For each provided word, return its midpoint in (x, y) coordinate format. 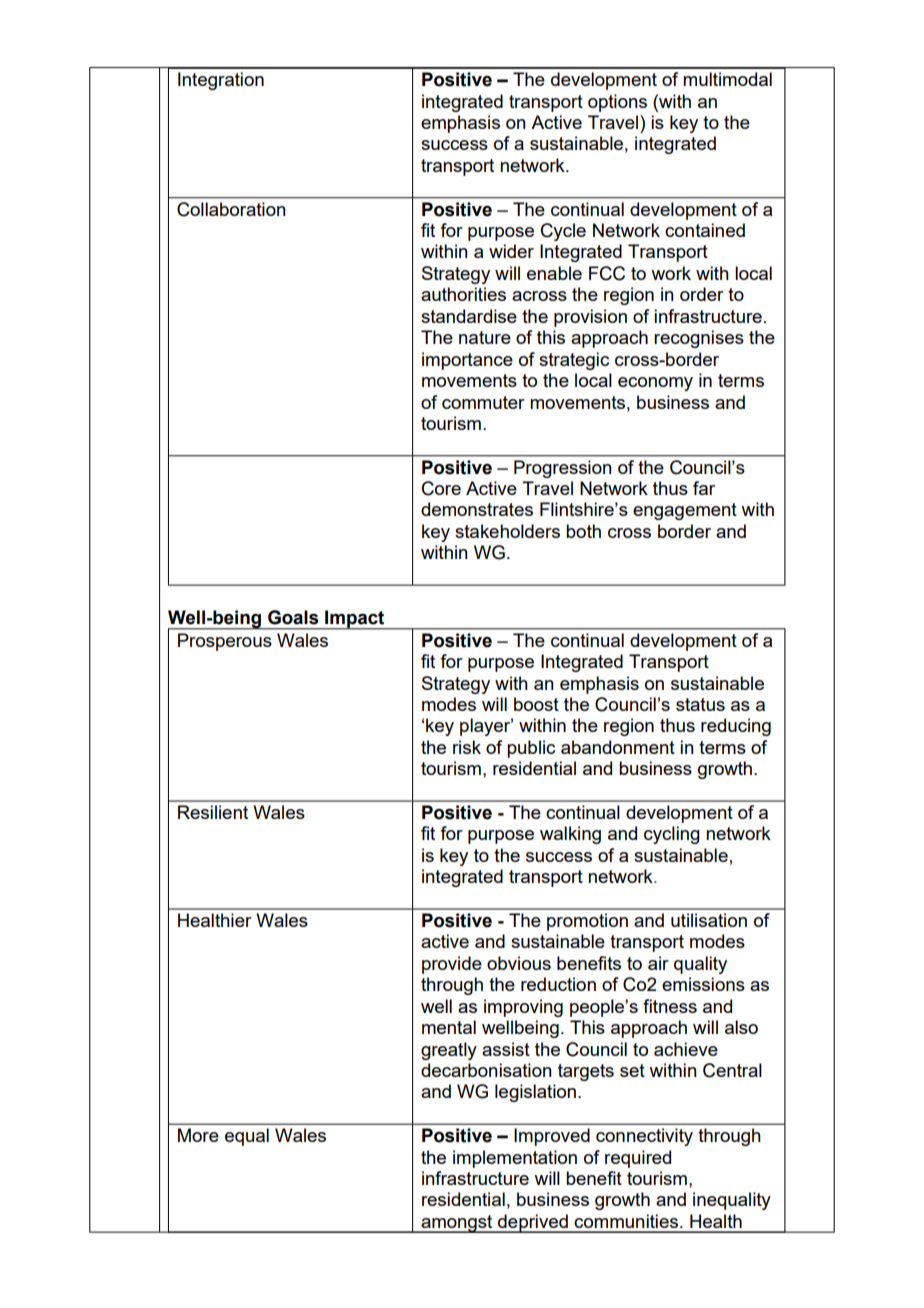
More (198, 1135)
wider (511, 251)
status (700, 704)
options (617, 103)
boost (536, 704)
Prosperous (225, 642)
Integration (221, 81)
